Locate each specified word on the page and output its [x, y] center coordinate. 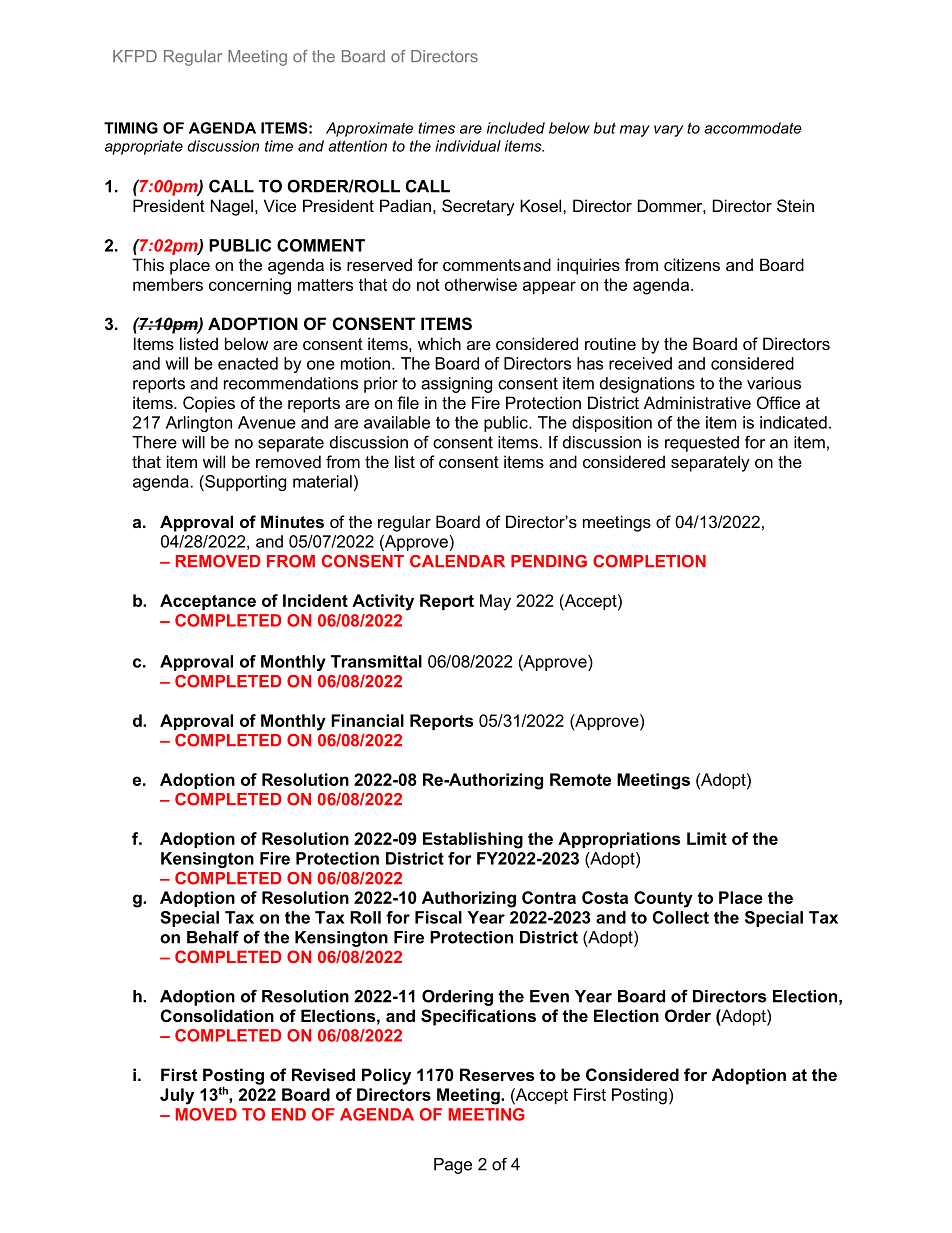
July [177, 1096]
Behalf [213, 937]
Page [453, 1166]
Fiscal [438, 917]
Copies [209, 404]
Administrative [697, 402]
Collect [681, 917]
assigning [456, 385]
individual [468, 146]
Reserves [497, 1074]
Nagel [232, 207]
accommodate [753, 128]
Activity [383, 602]
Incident [315, 600]
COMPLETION [649, 561]
